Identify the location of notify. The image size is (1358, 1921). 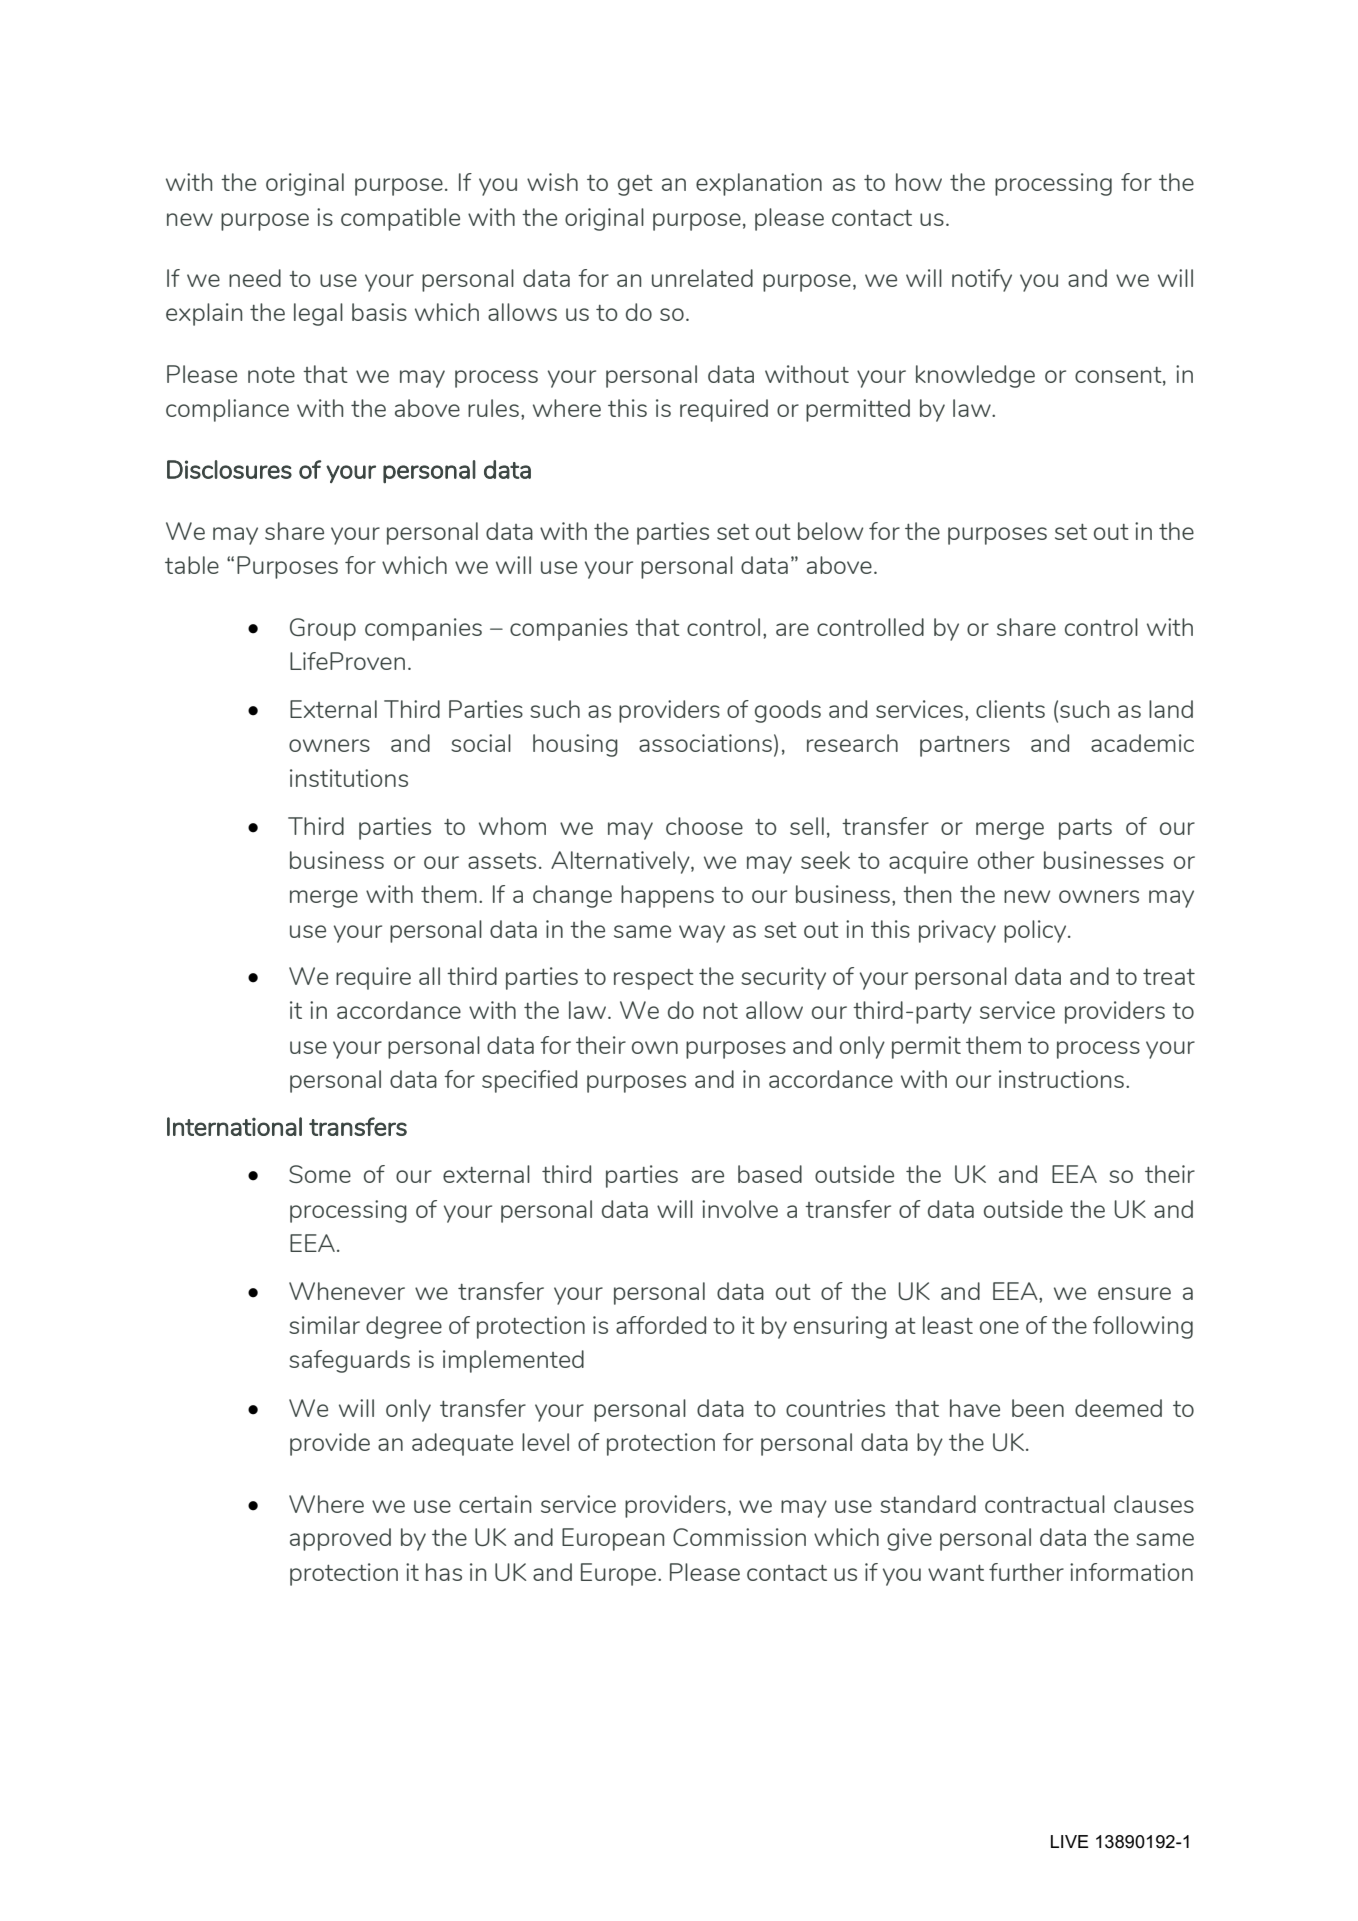
(982, 280).
